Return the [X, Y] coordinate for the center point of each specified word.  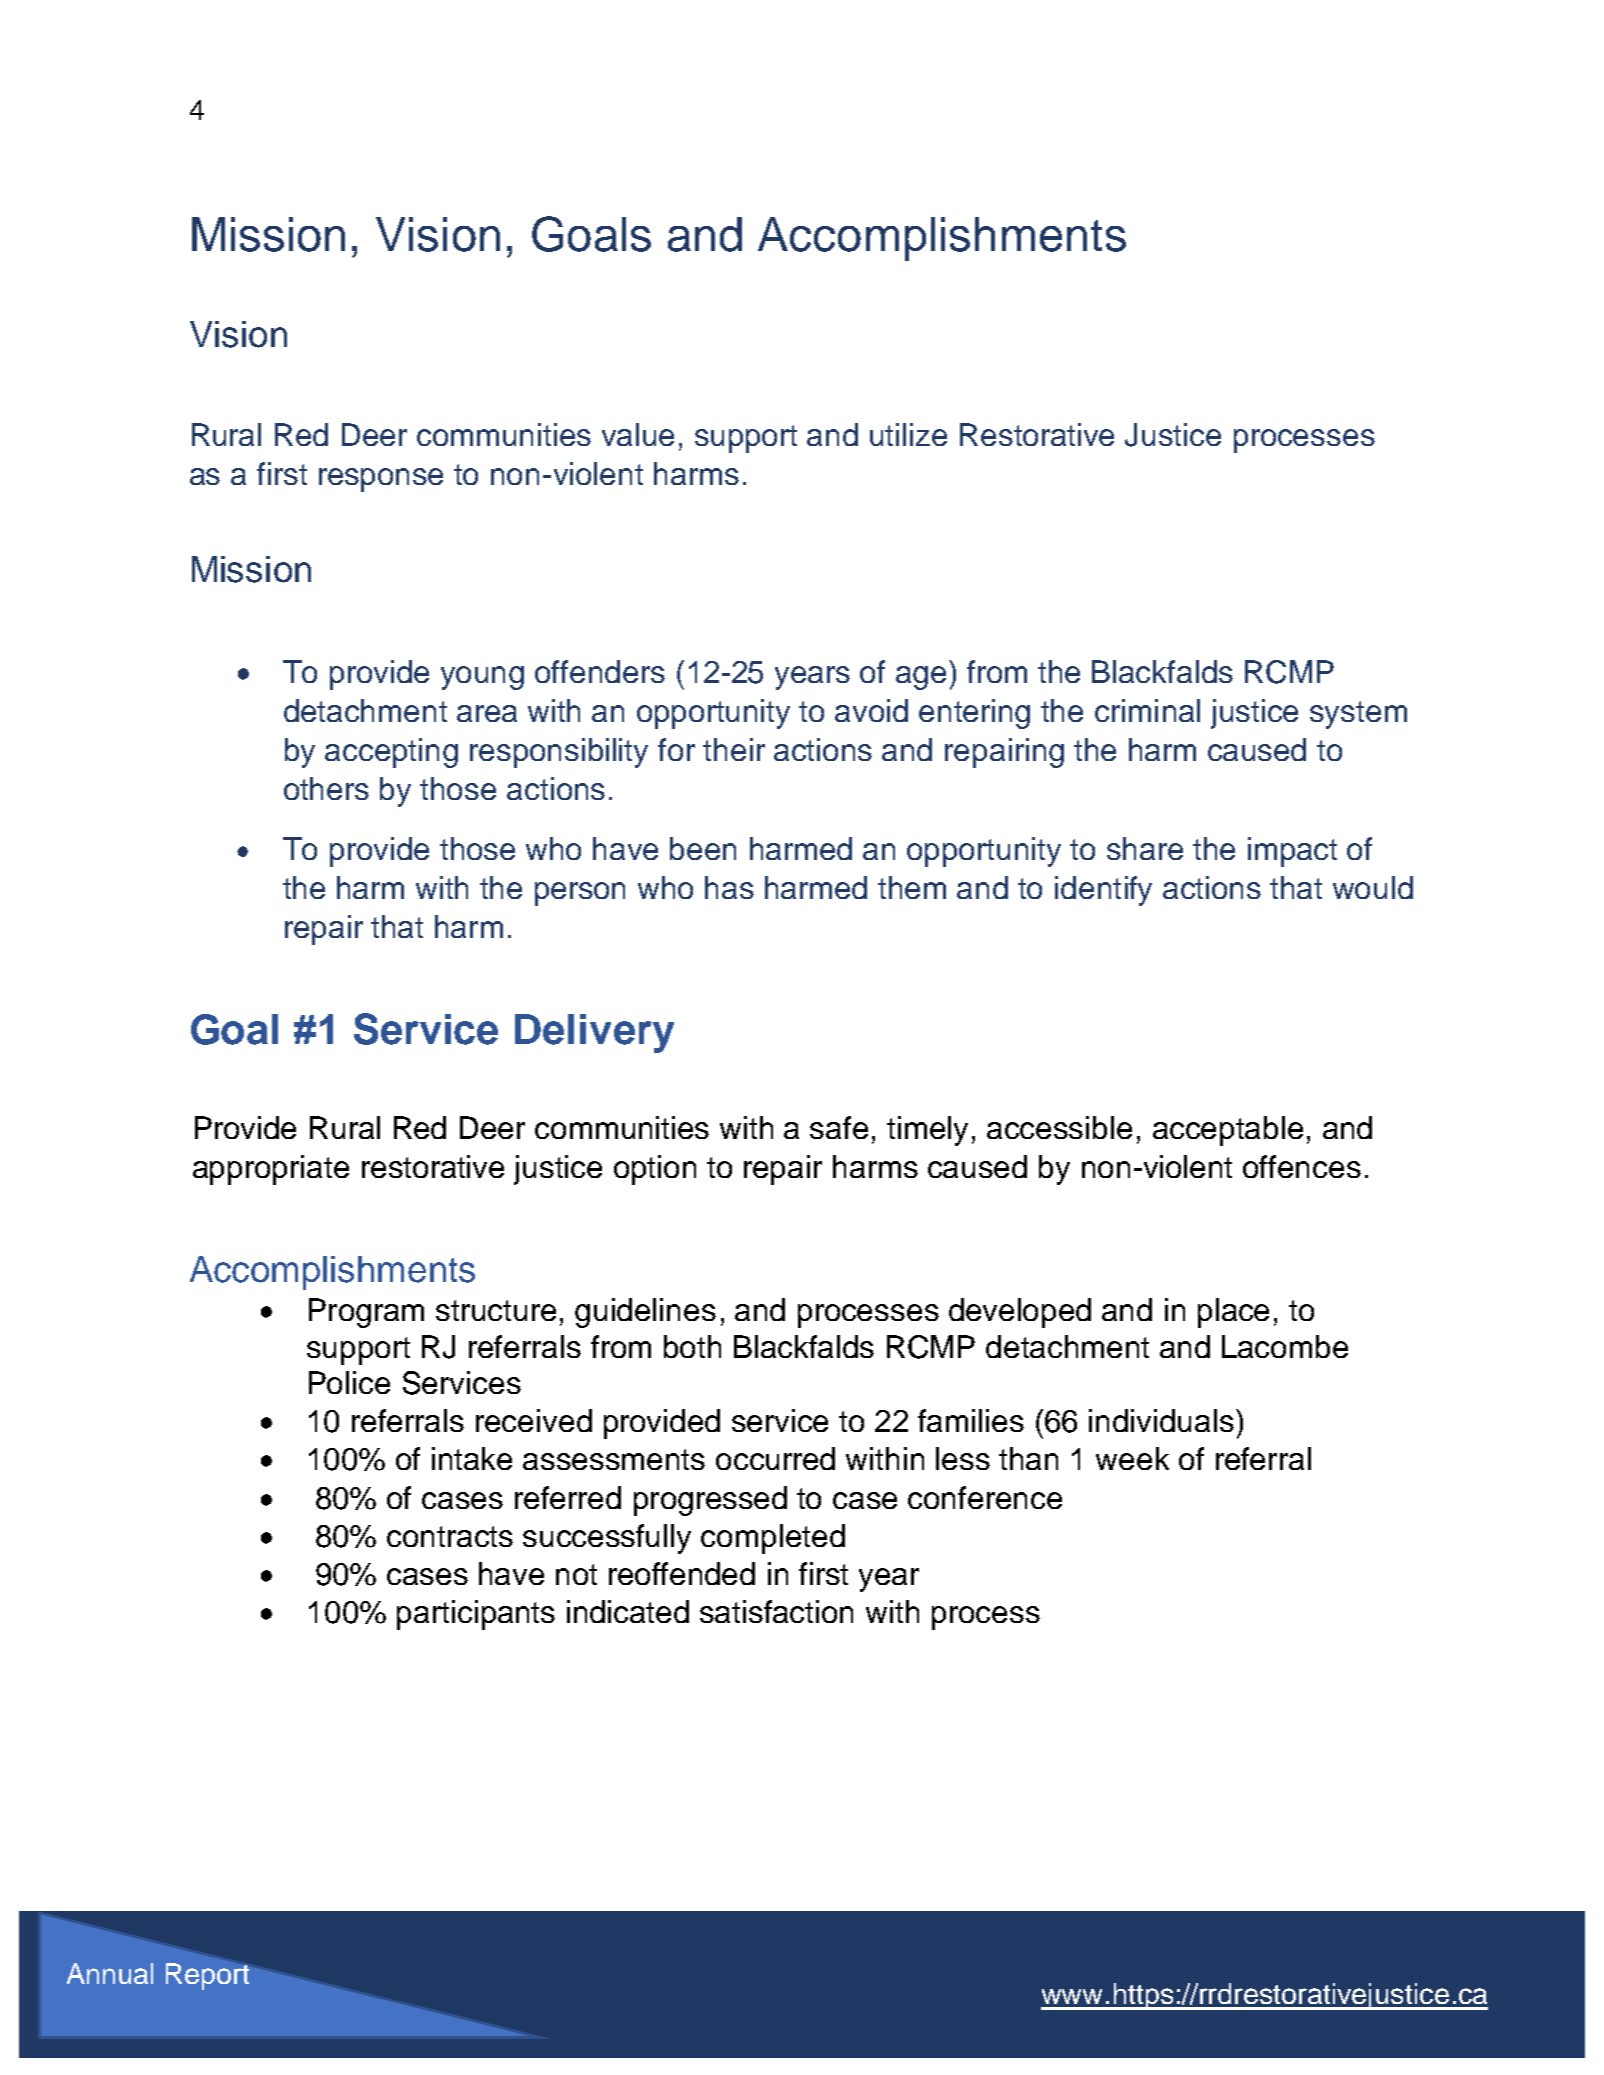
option [655, 1170]
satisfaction [776, 1611]
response [381, 480]
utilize [908, 434]
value [638, 434]
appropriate [271, 1170]
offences [1302, 1166]
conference [985, 1497]
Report [209, 1975]
